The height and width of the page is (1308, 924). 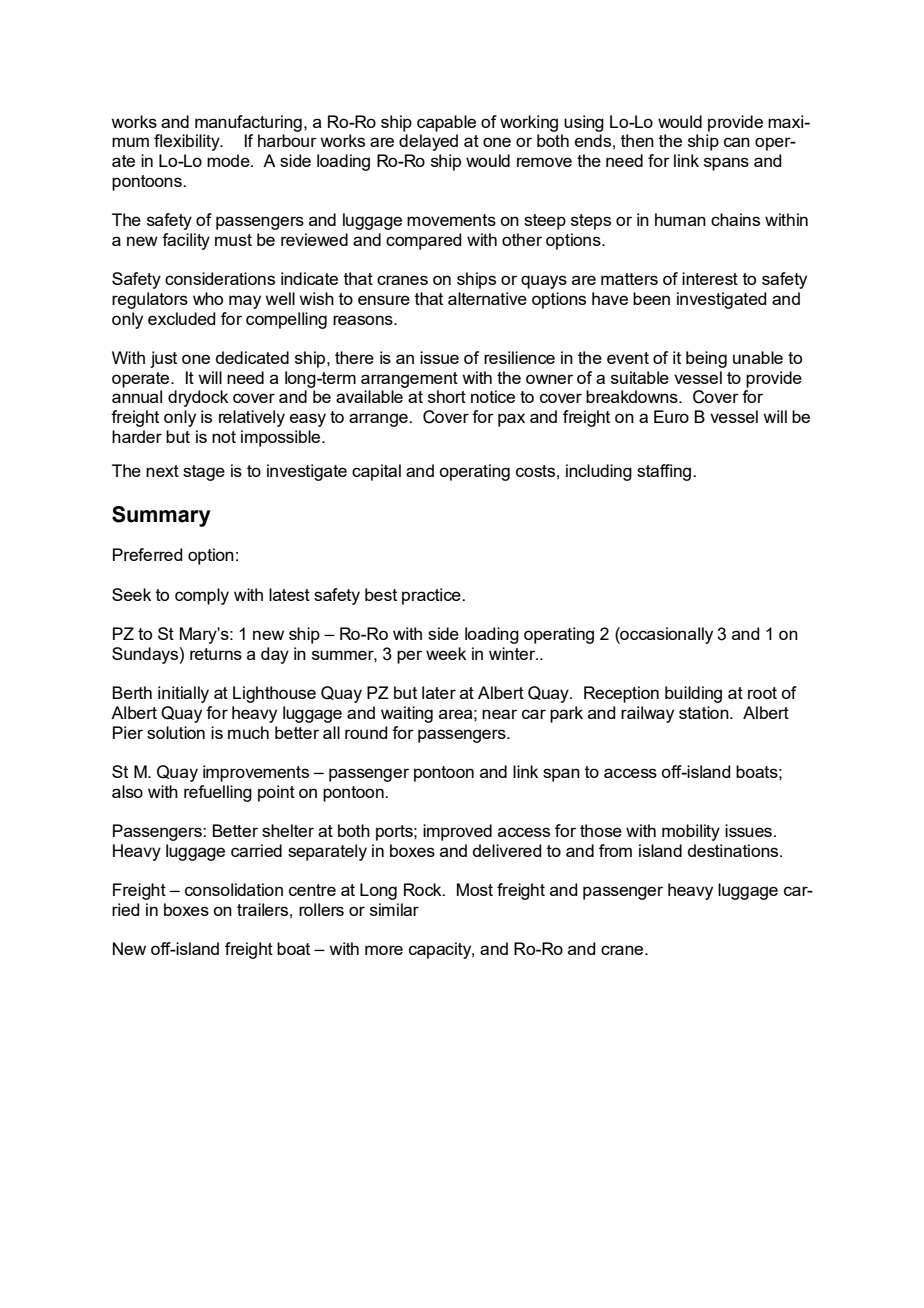 I want to click on staffing, so click(x=665, y=472).
